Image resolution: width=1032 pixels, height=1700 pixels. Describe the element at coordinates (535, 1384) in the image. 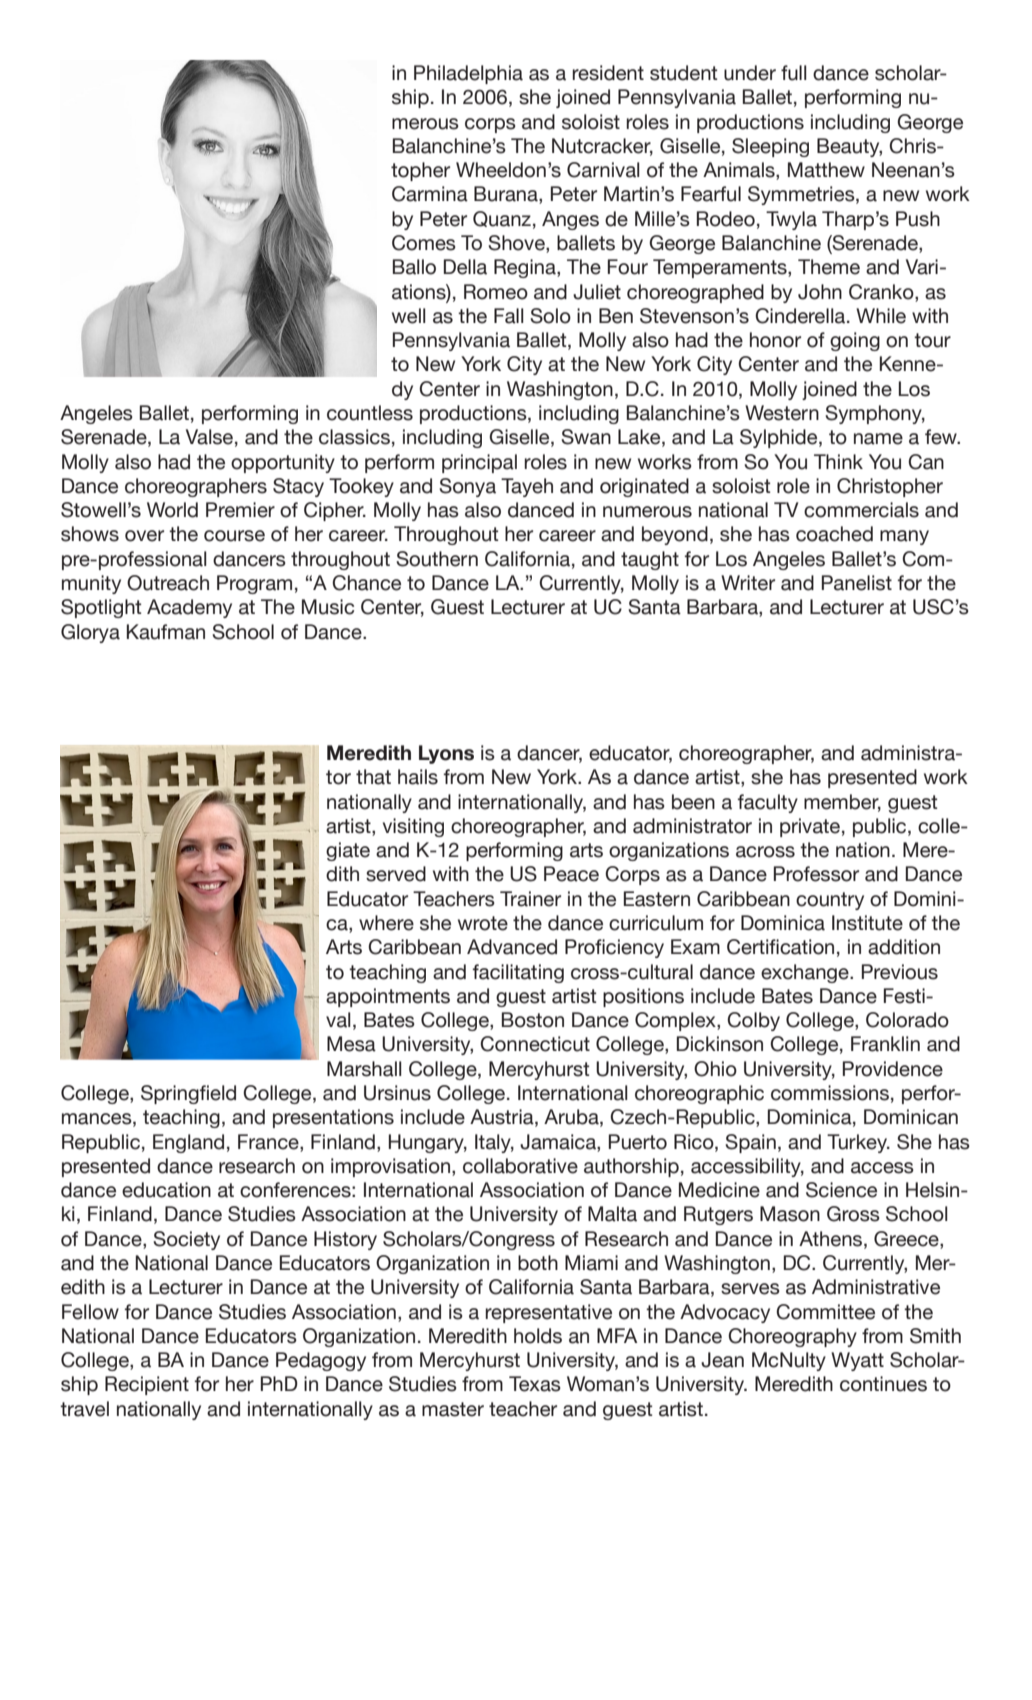

I see `Texas` at that location.
